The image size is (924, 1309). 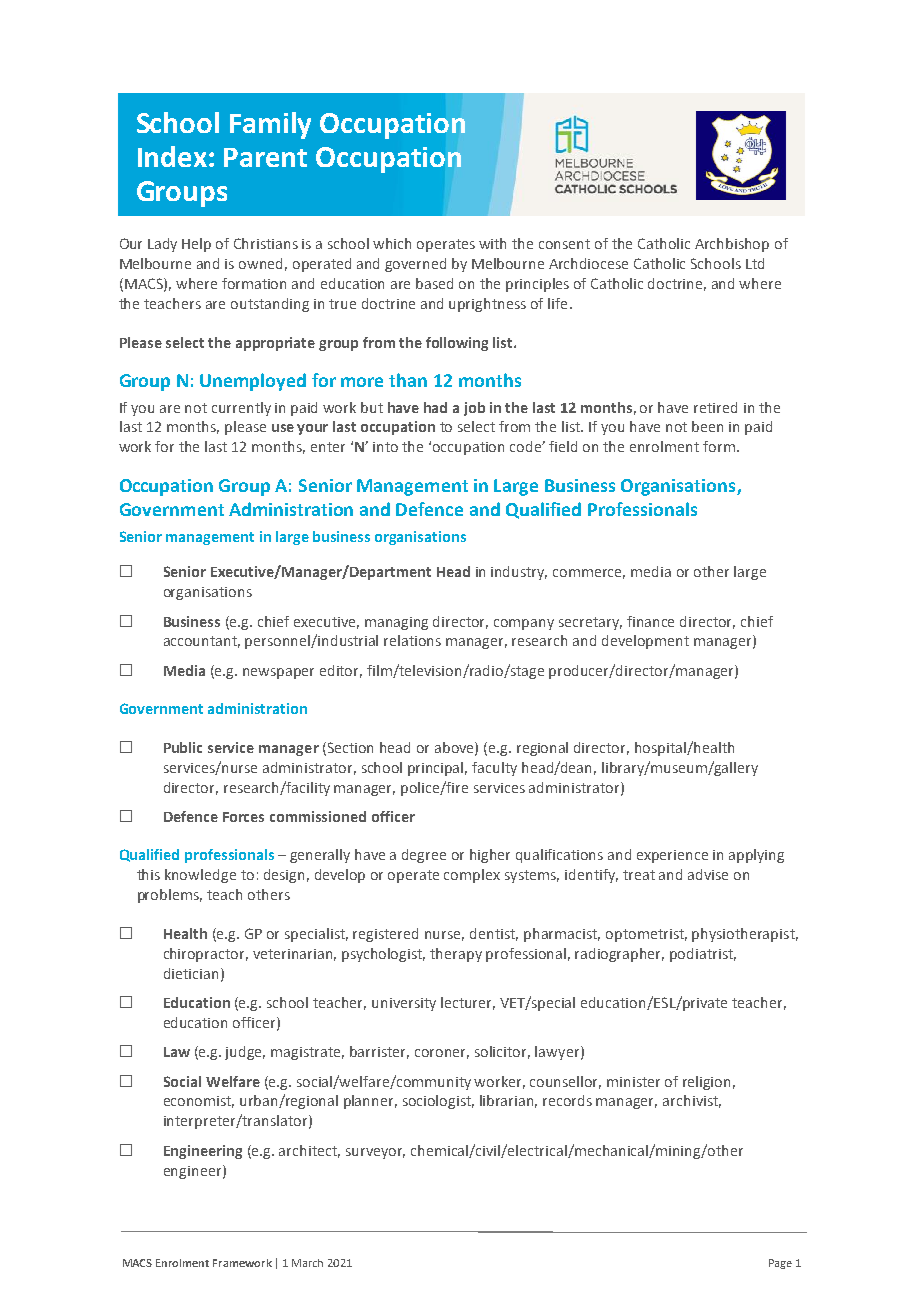 I want to click on March, so click(x=307, y=1263).
